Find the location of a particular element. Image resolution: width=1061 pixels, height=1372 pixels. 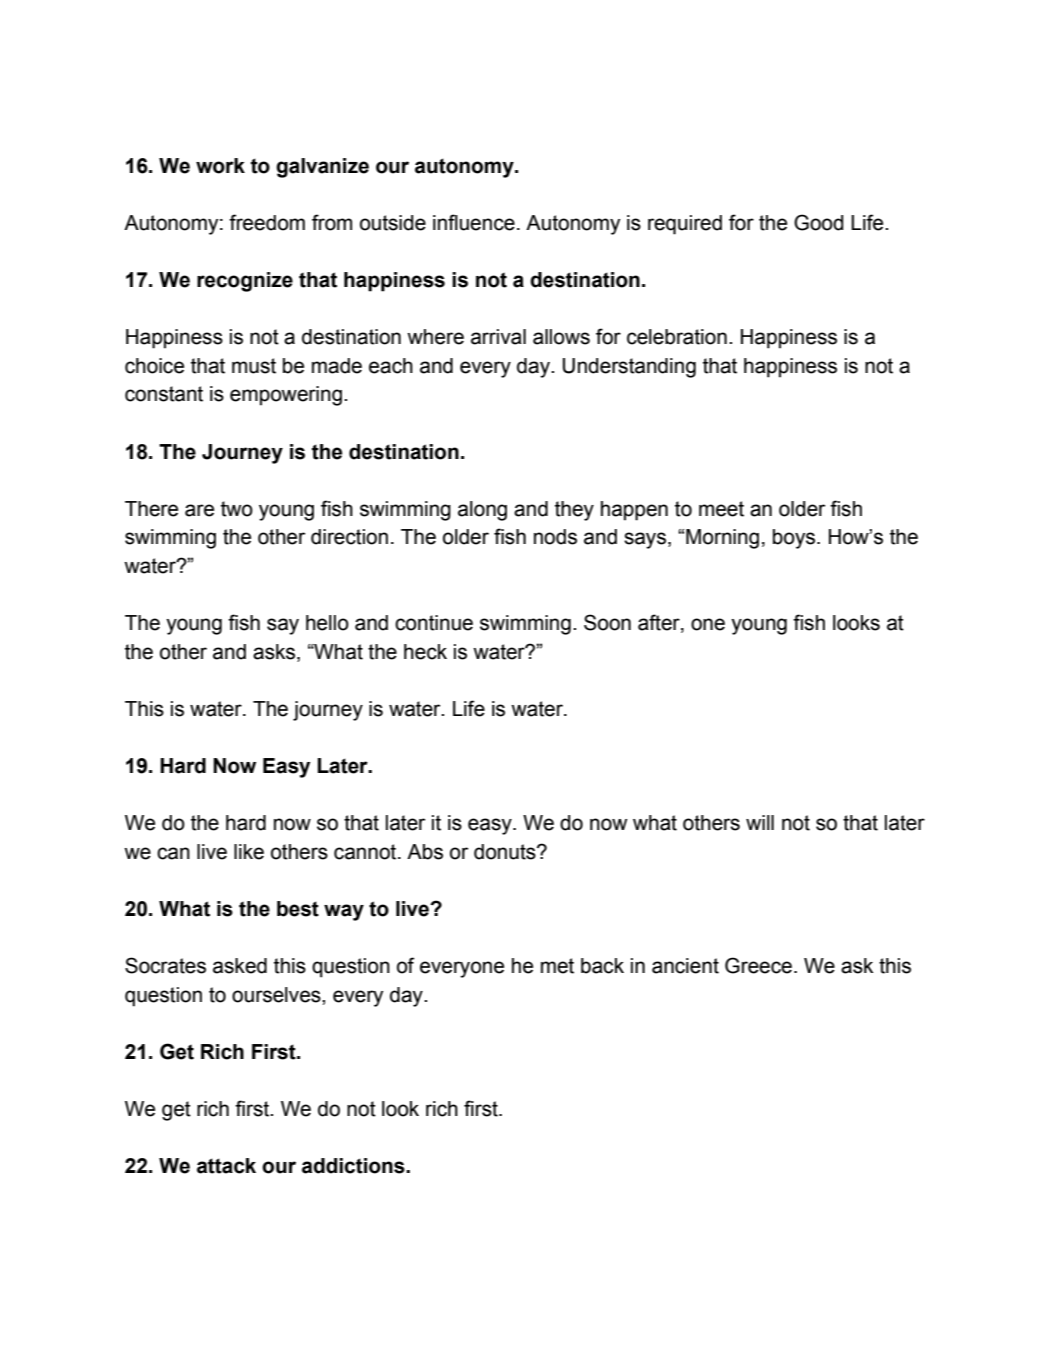

will is located at coordinates (760, 822).
